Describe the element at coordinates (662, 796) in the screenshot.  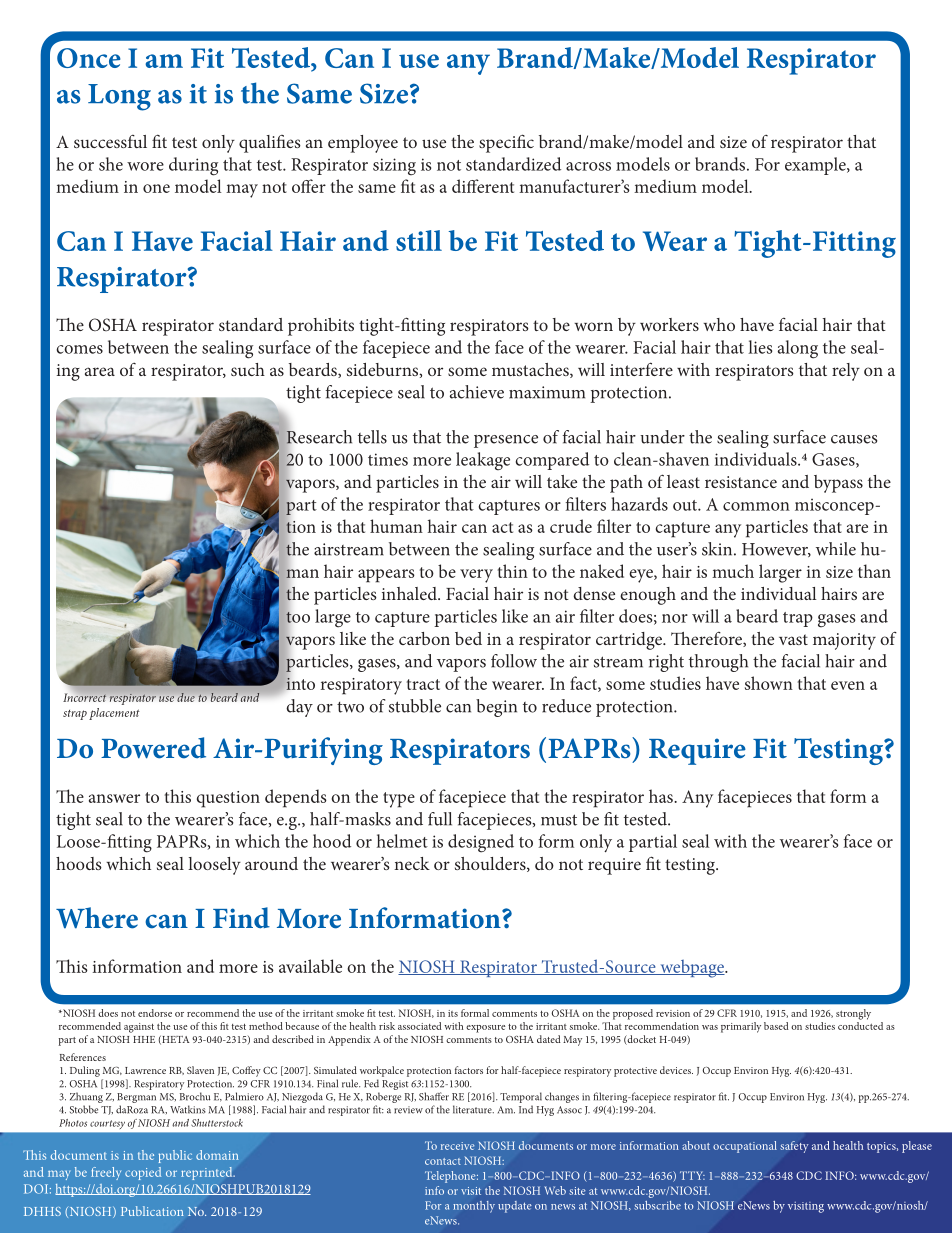
I see `has` at that location.
